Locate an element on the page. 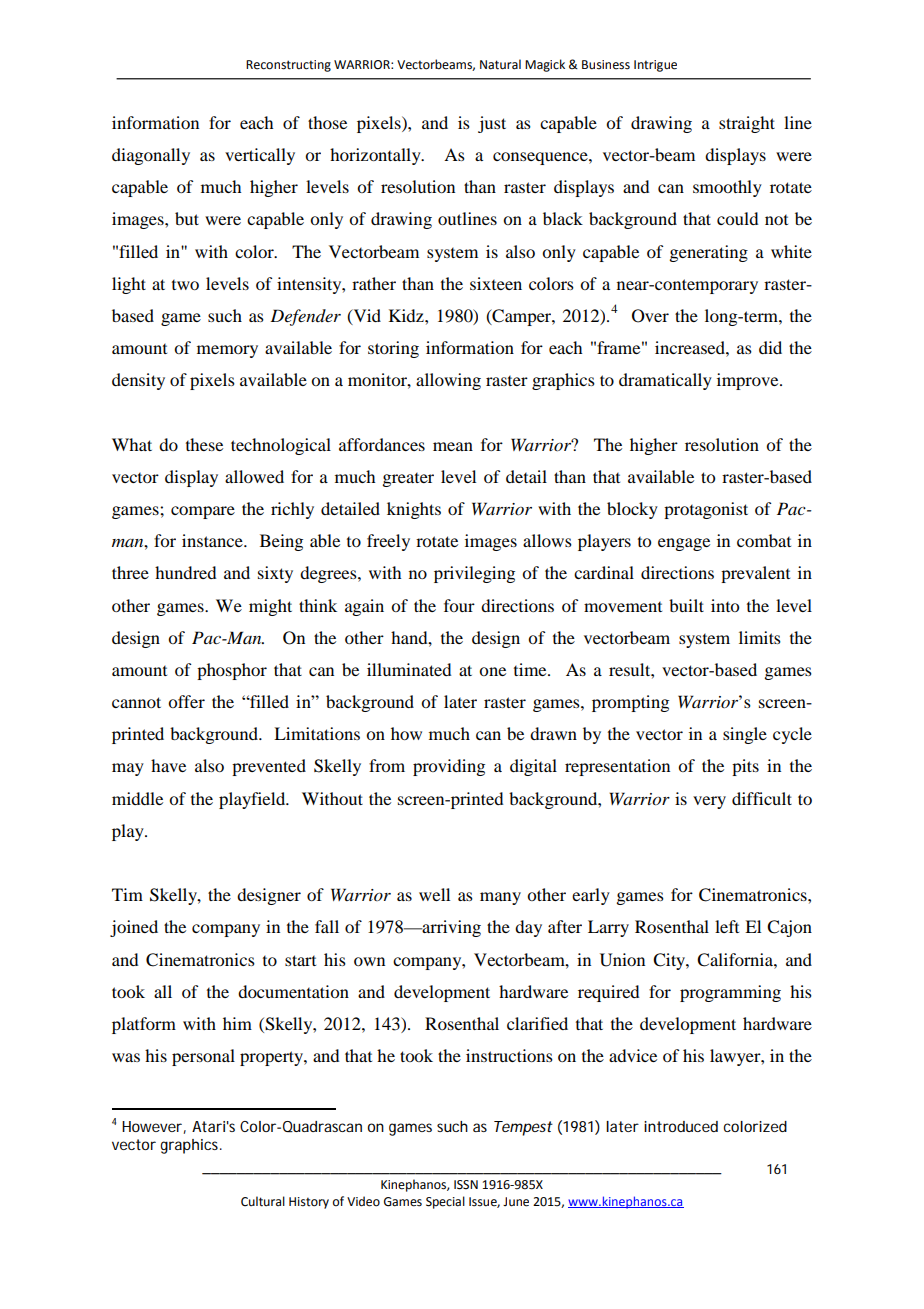  left is located at coordinates (727, 926).
